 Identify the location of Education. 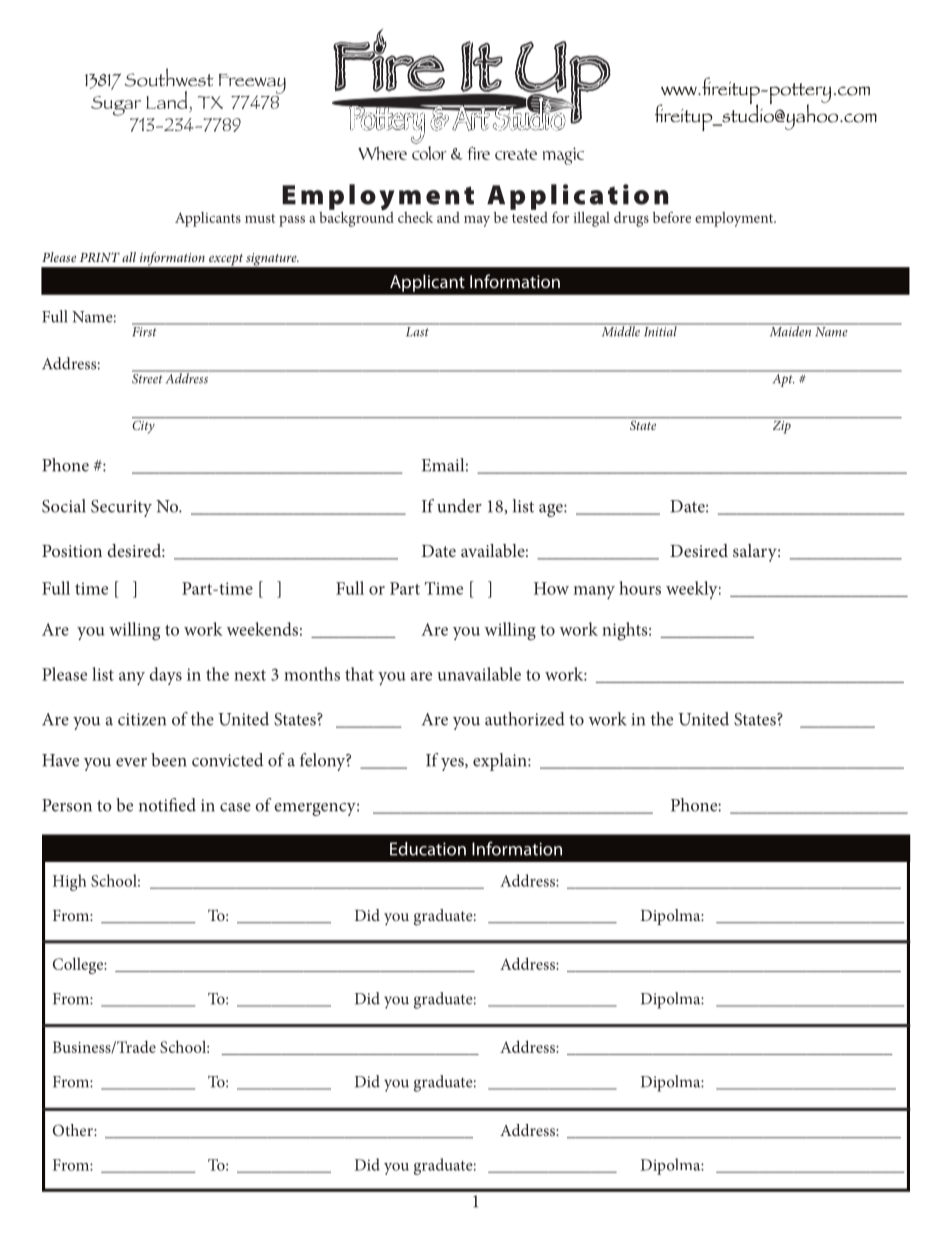
(428, 849).
